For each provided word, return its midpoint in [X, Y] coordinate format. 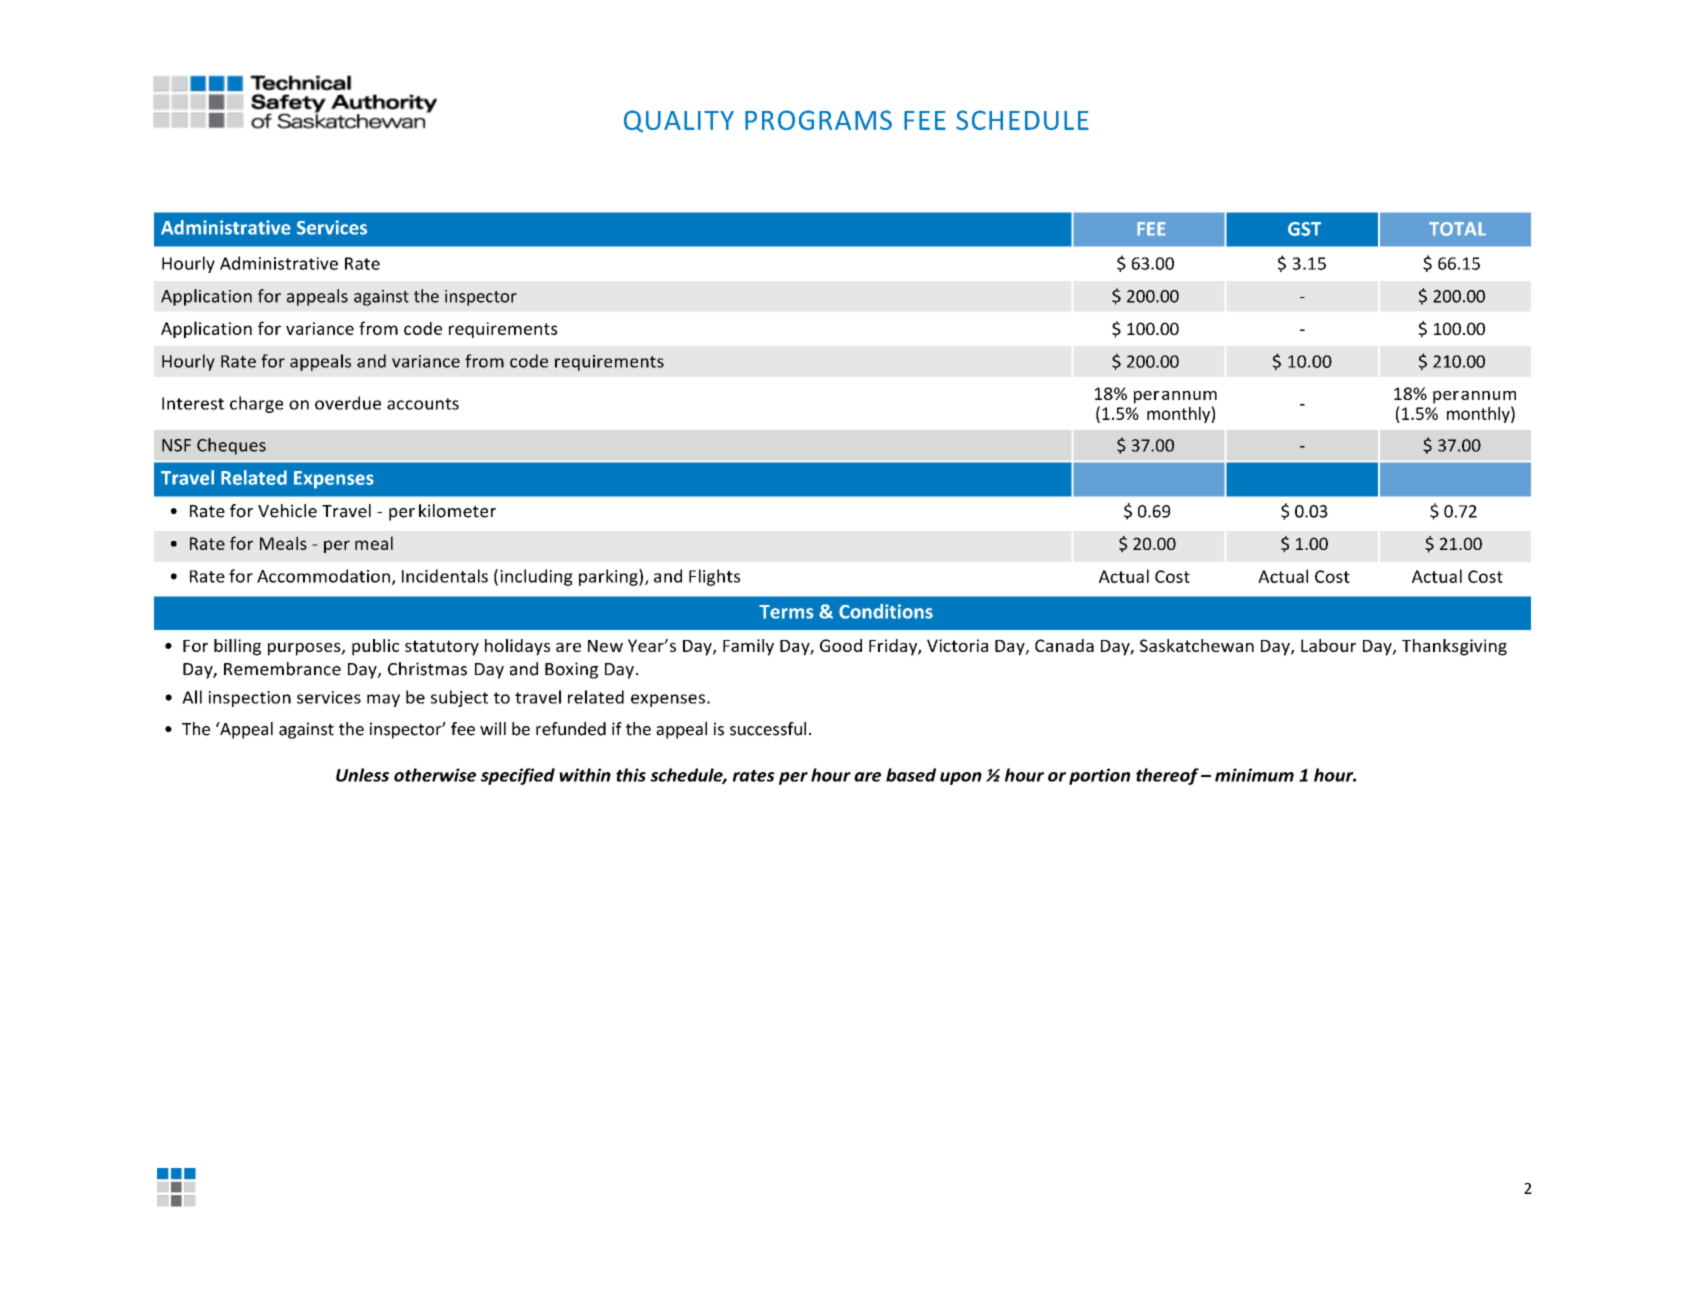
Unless [362, 775]
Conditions [886, 611]
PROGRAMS [818, 120]
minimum [1254, 775]
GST [1304, 229]
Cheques [231, 446]
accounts [423, 404]
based [911, 775]
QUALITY [679, 121]
